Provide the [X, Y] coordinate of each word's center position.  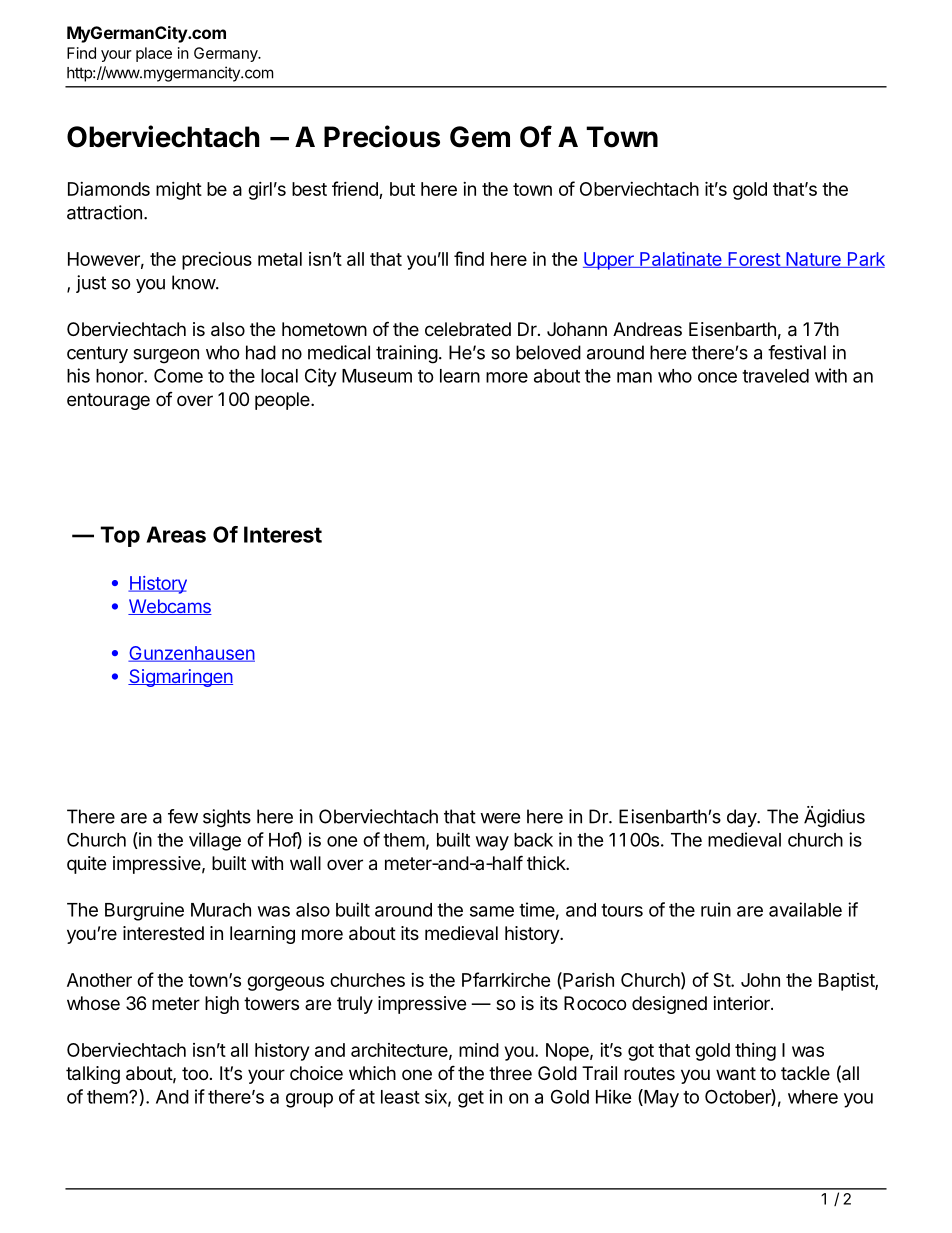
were [500, 818]
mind [479, 1050]
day [742, 818]
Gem [480, 137]
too [195, 1073]
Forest [754, 260]
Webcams [170, 607]
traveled [775, 376]
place [154, 54]
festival [797, 352]
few [183, 816]
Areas [176, 534]
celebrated [468, 329]
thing [755, 1052]
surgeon [166, 356]
